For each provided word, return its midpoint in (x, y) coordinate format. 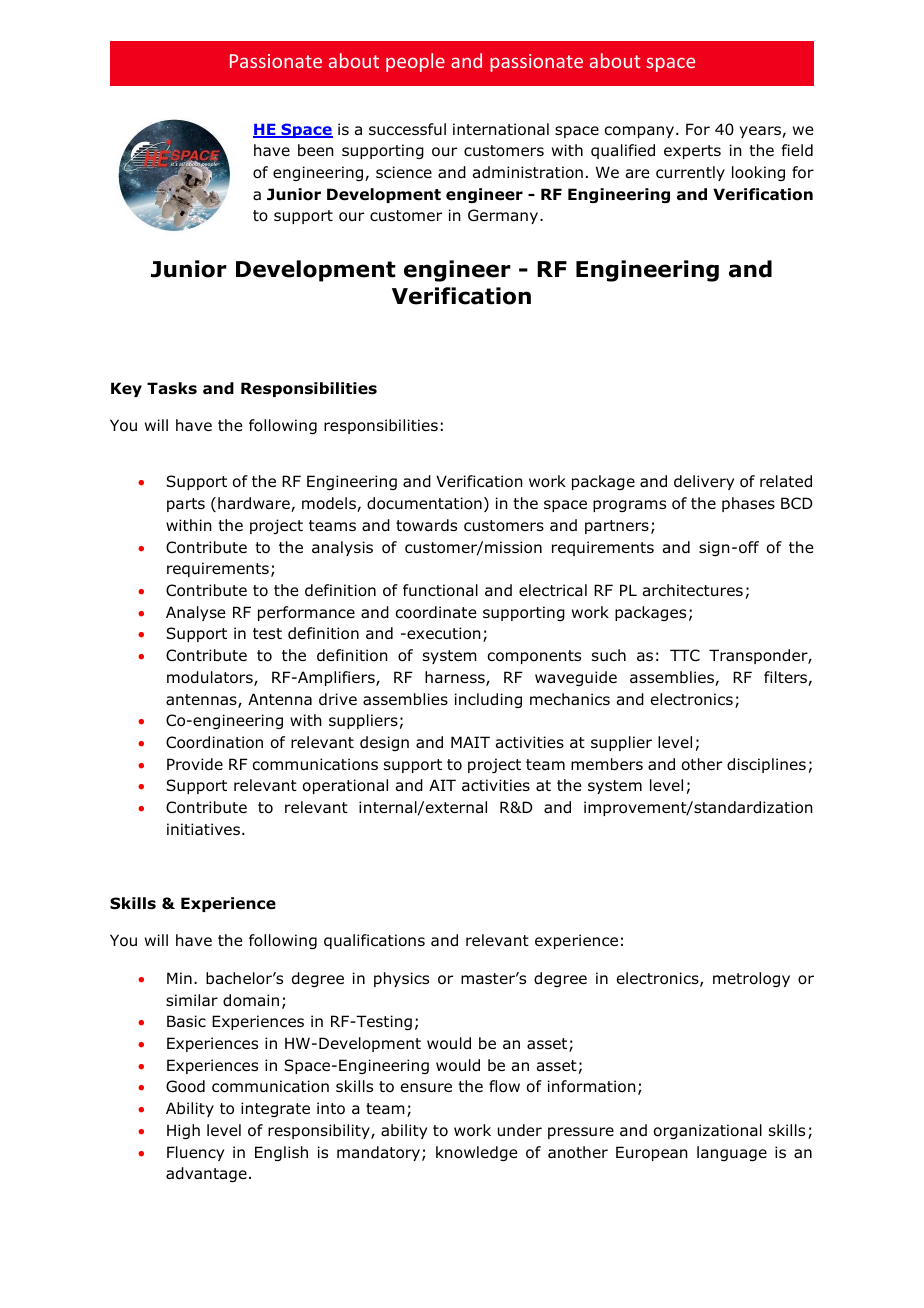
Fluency (195, 1153)
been (316, 150)
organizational (708, 1131)
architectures (693, 590)
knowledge (476, 1153)
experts (692, 152)
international (501, 129)
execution (443, 633)
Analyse (195, 613)
